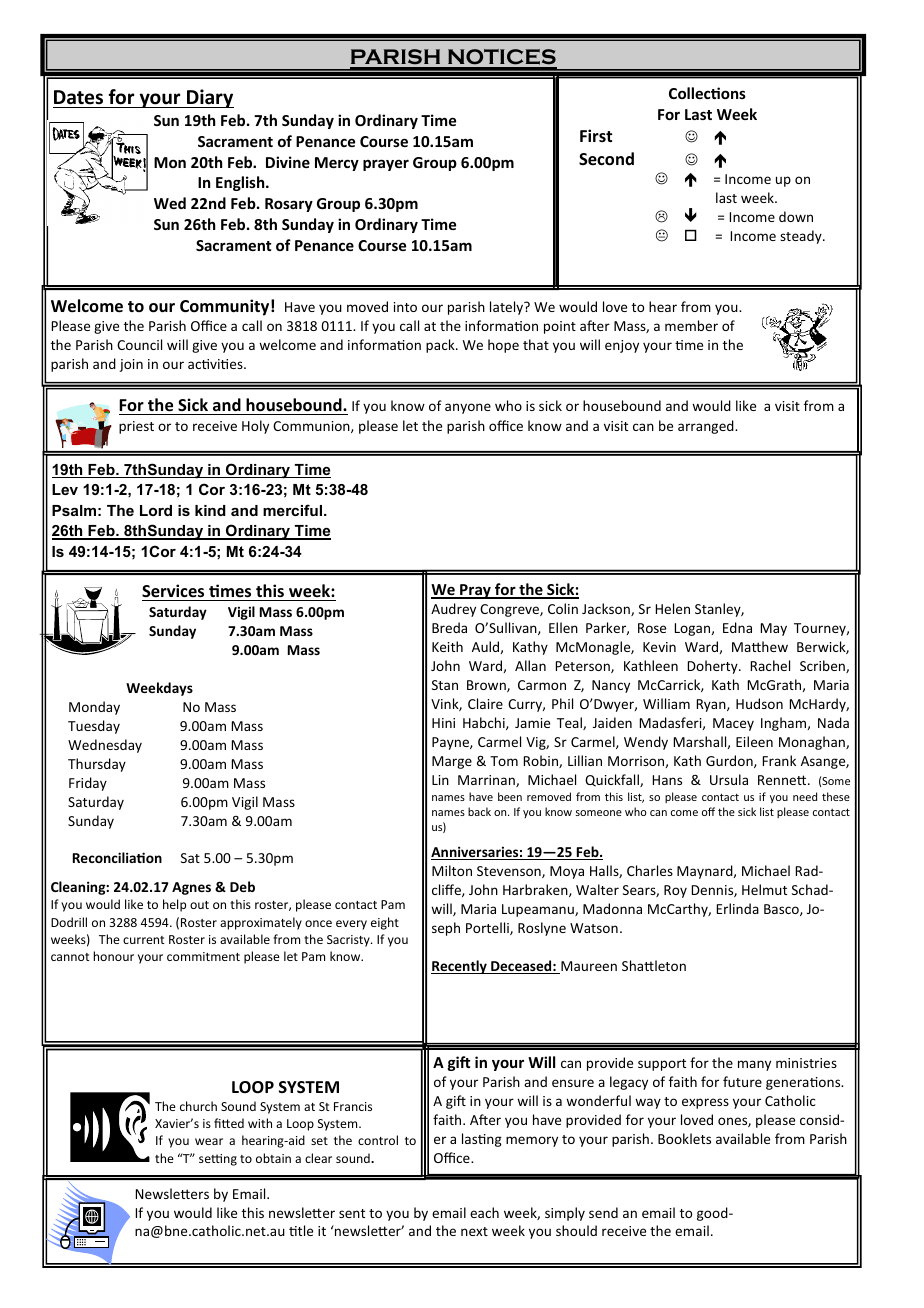 The width and height of the page is (924, 1308). What do you see at coordinates (707, 93) in the page?
I see `Collections` at bounding box center [707, 93].
